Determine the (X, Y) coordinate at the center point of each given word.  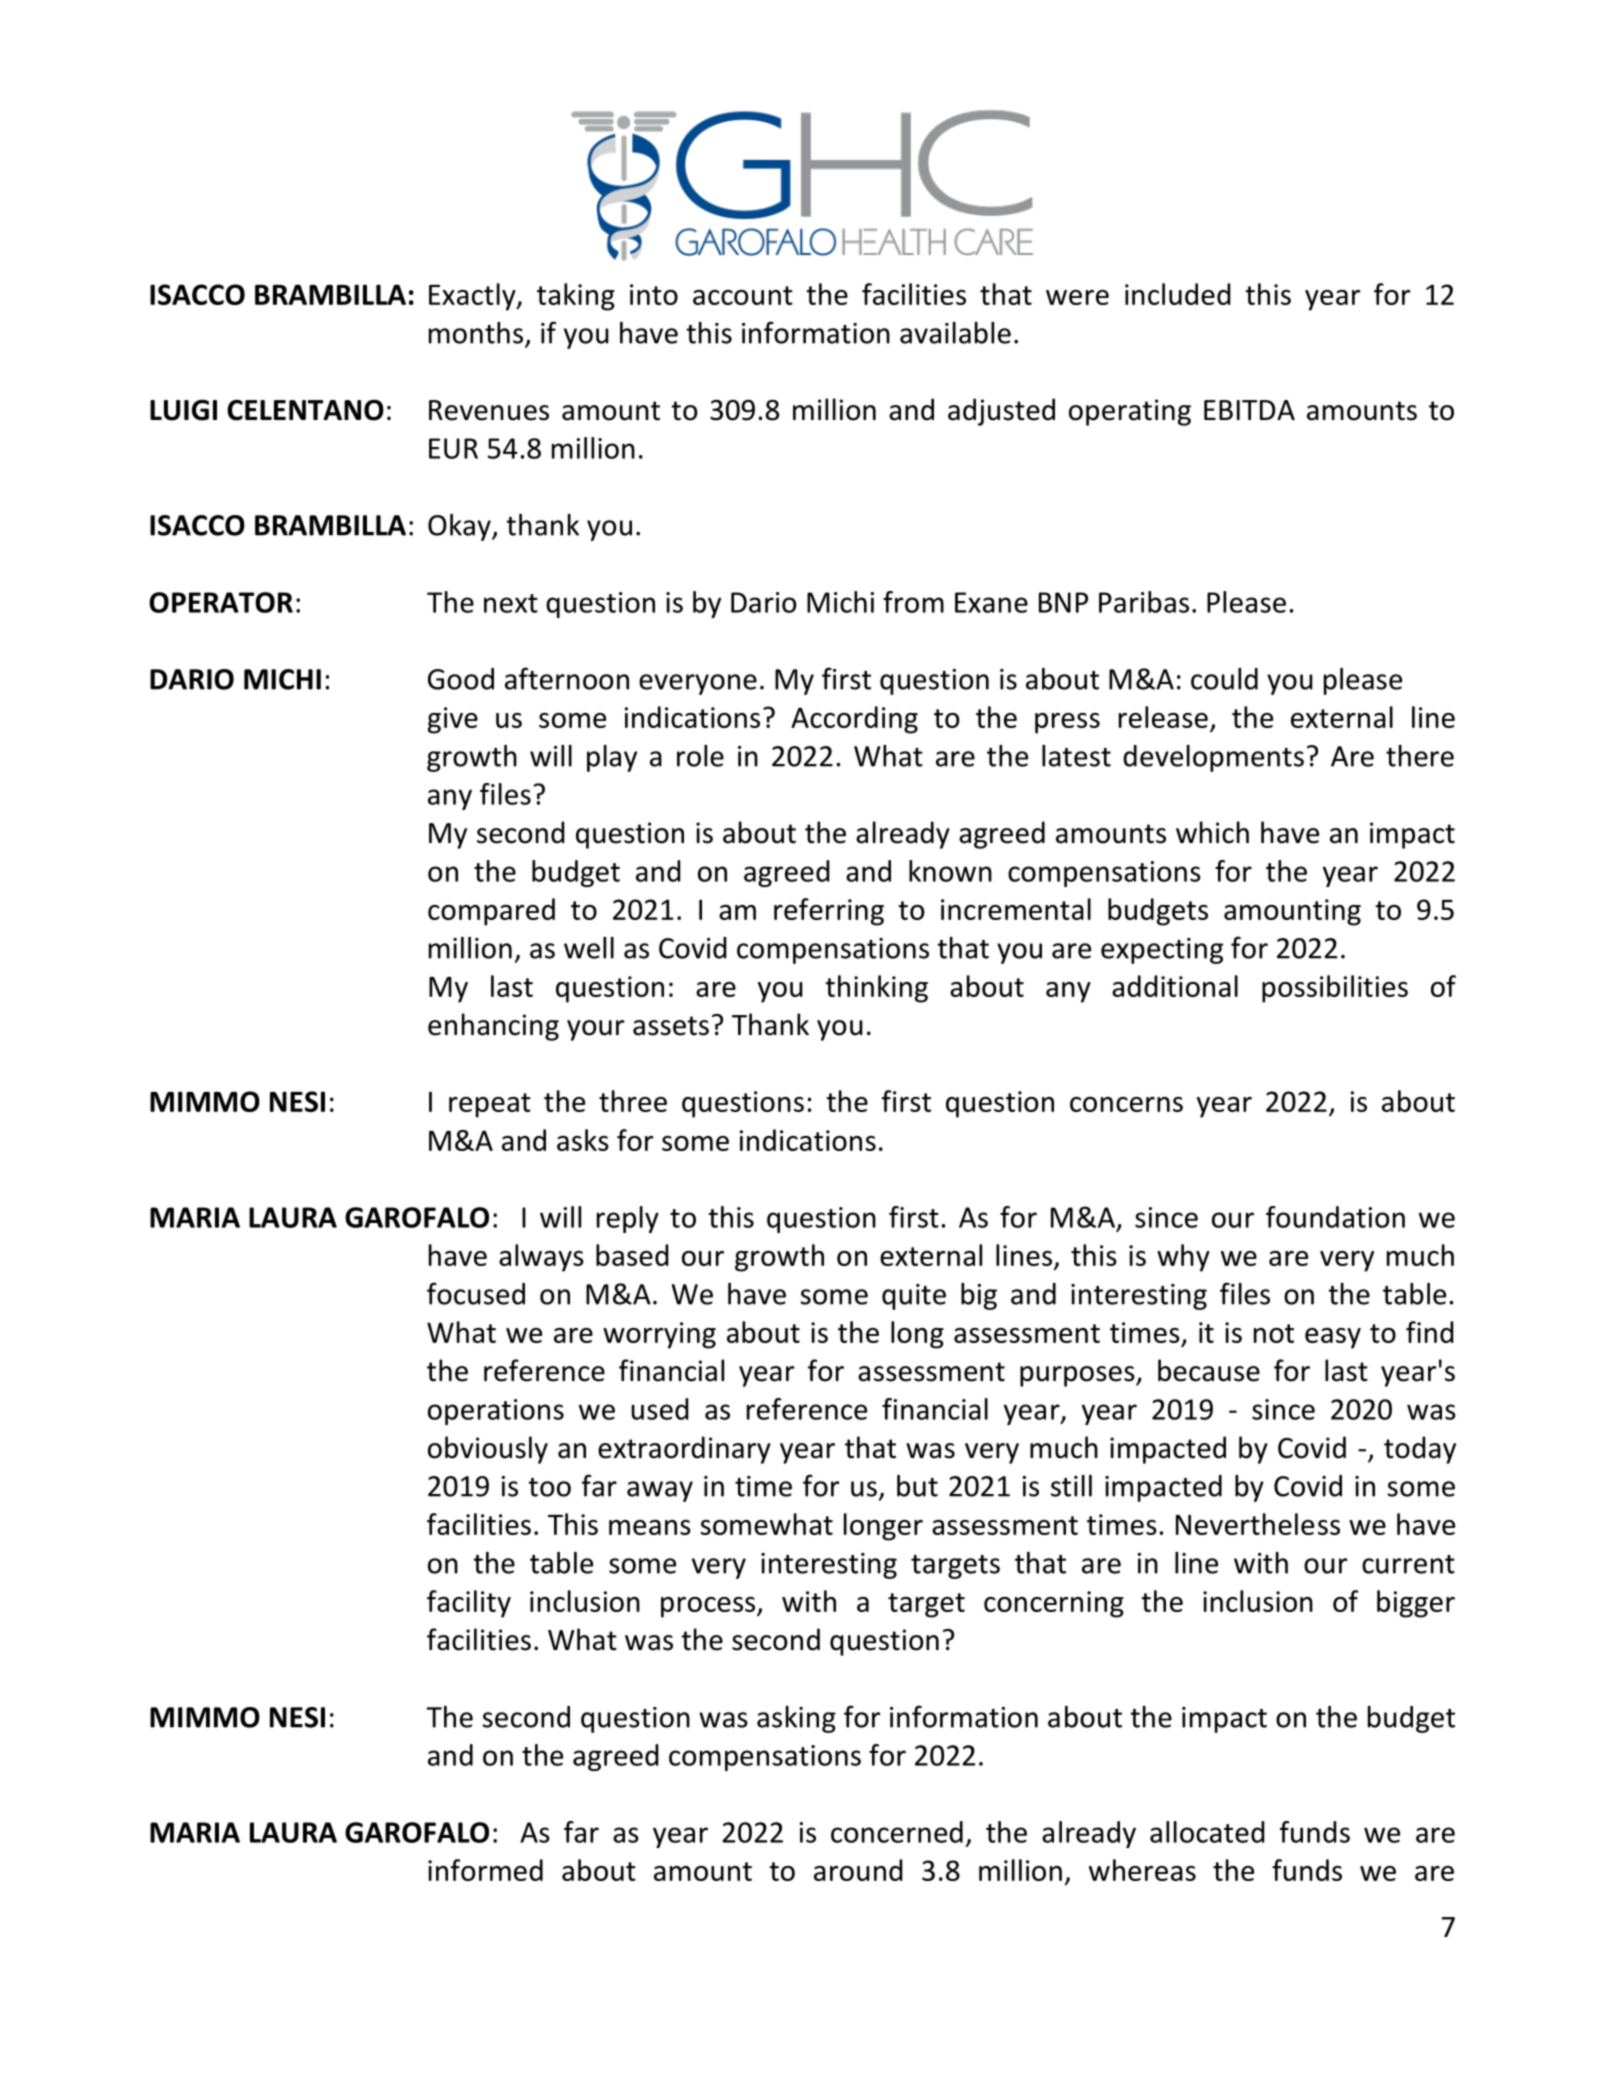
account (743, 295)
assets (671, 1026)
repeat (490, 1105)
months (476, 333)
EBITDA (1249, 410)
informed (485, 1870)
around (858, 1870)
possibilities (1335, 989)
